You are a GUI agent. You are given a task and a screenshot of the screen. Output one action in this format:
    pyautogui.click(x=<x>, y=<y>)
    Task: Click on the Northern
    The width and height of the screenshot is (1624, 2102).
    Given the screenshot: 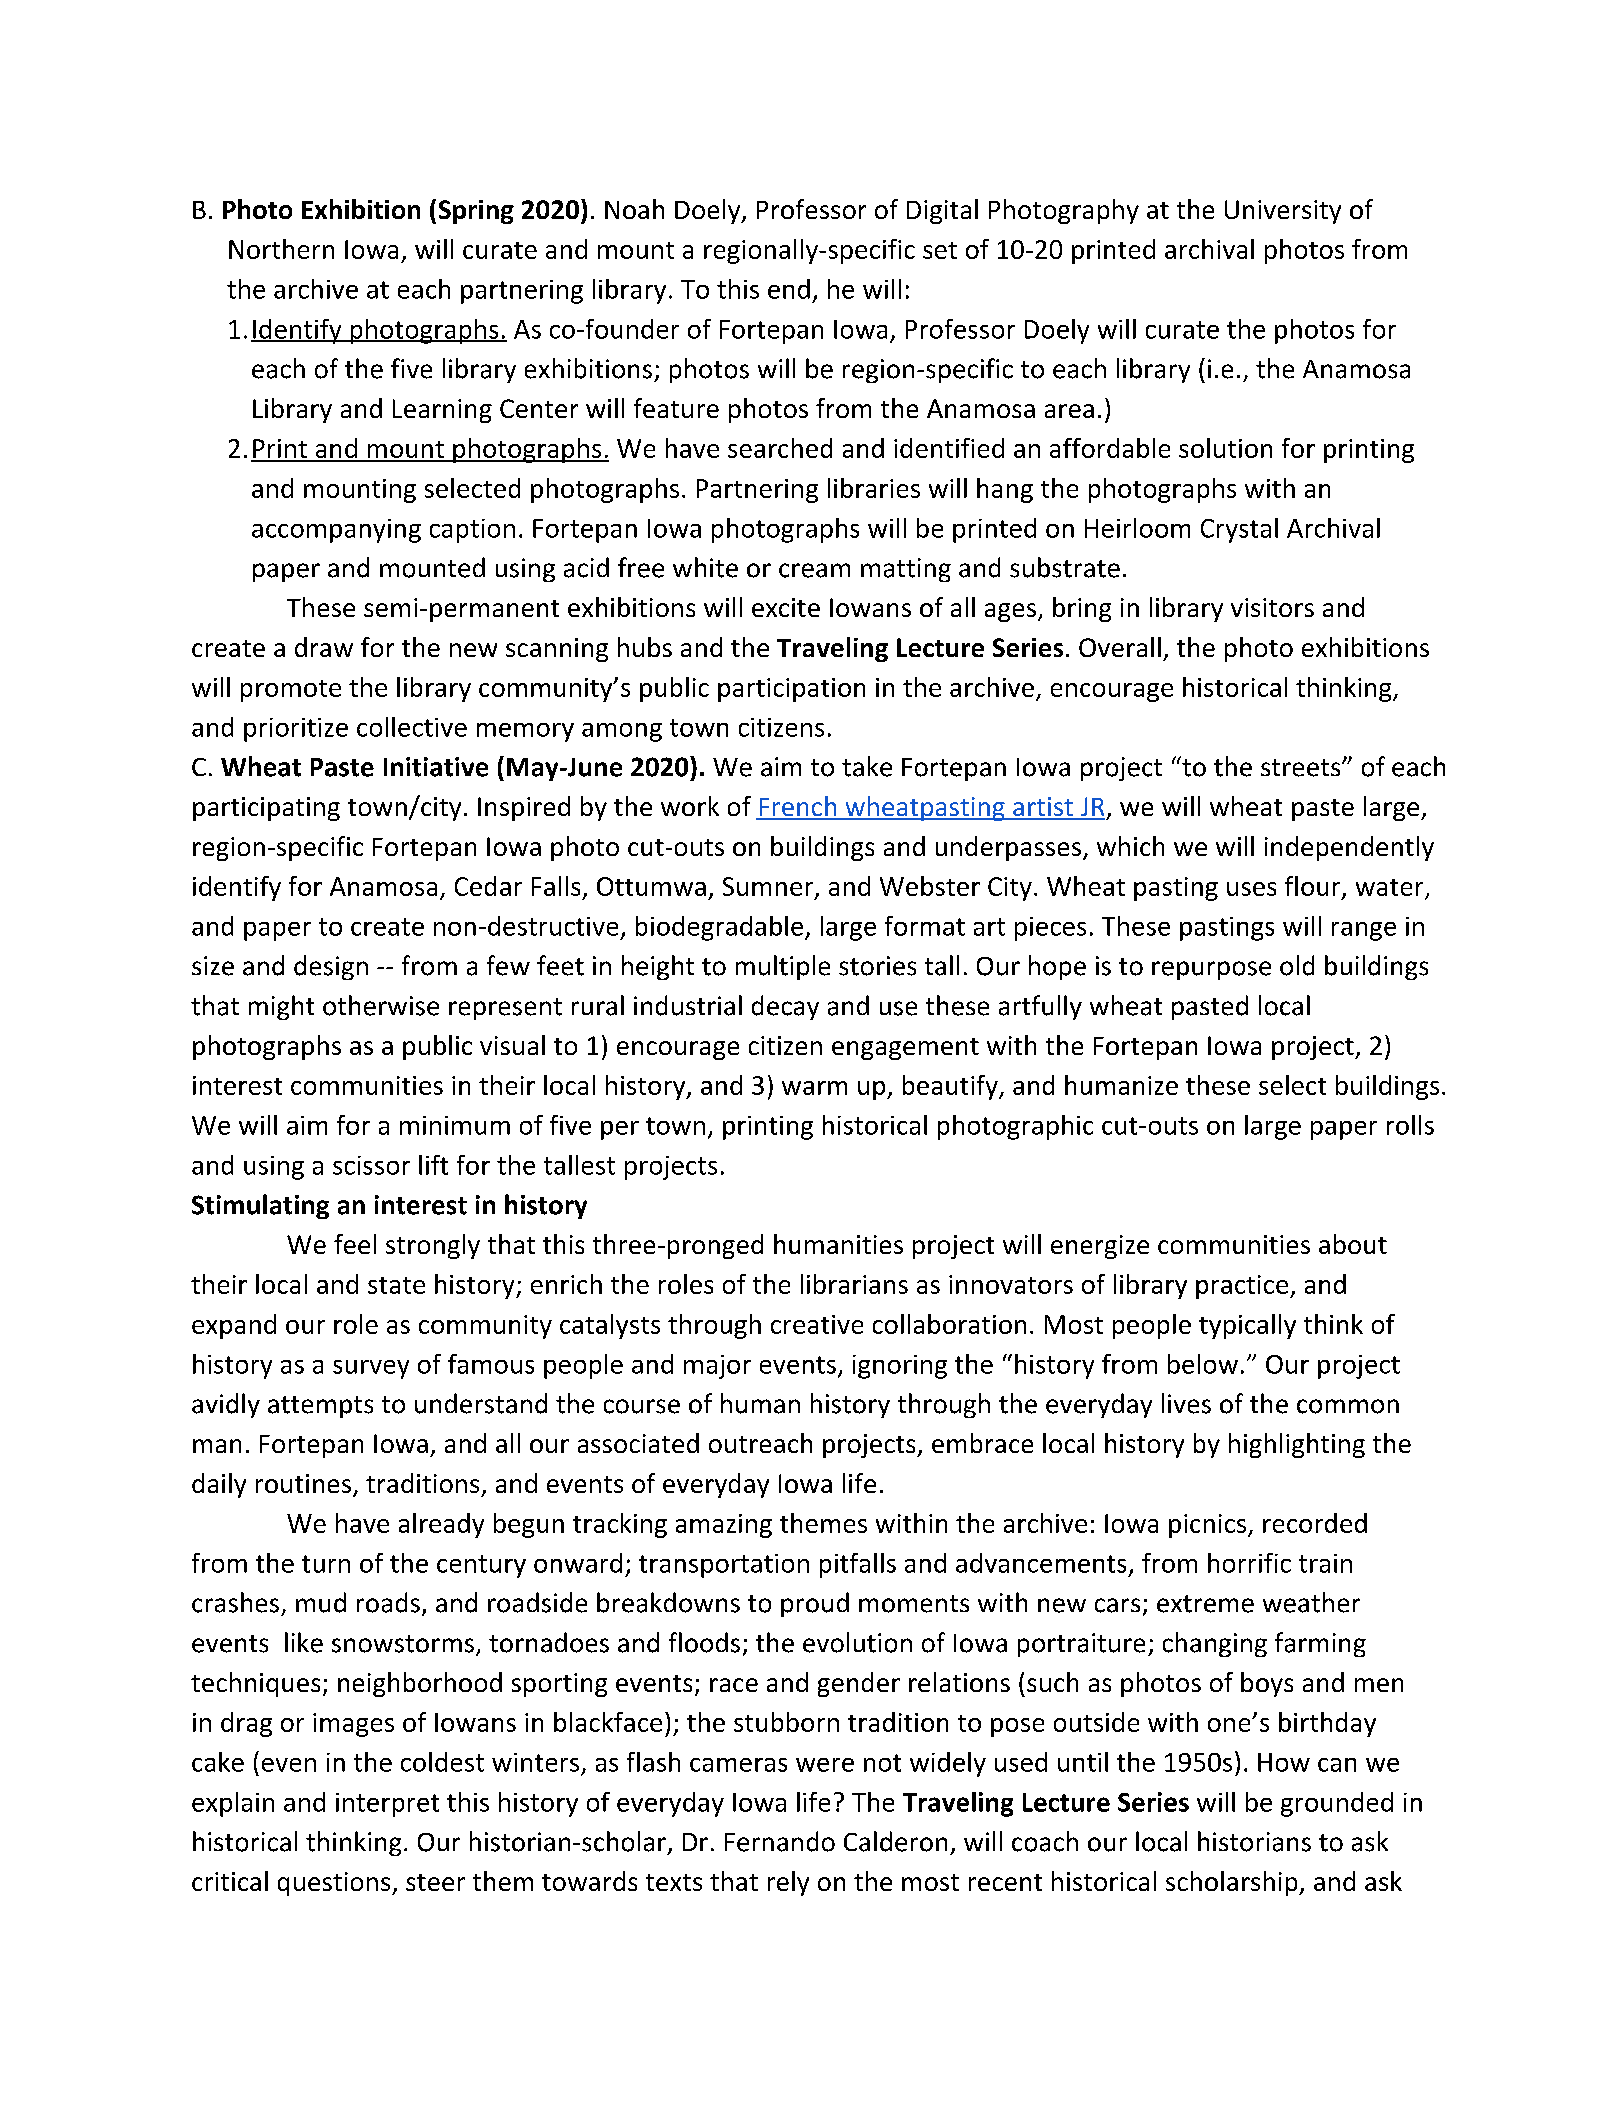 What is the action you would take?
    pyautogui.click(x=281, y=249)
